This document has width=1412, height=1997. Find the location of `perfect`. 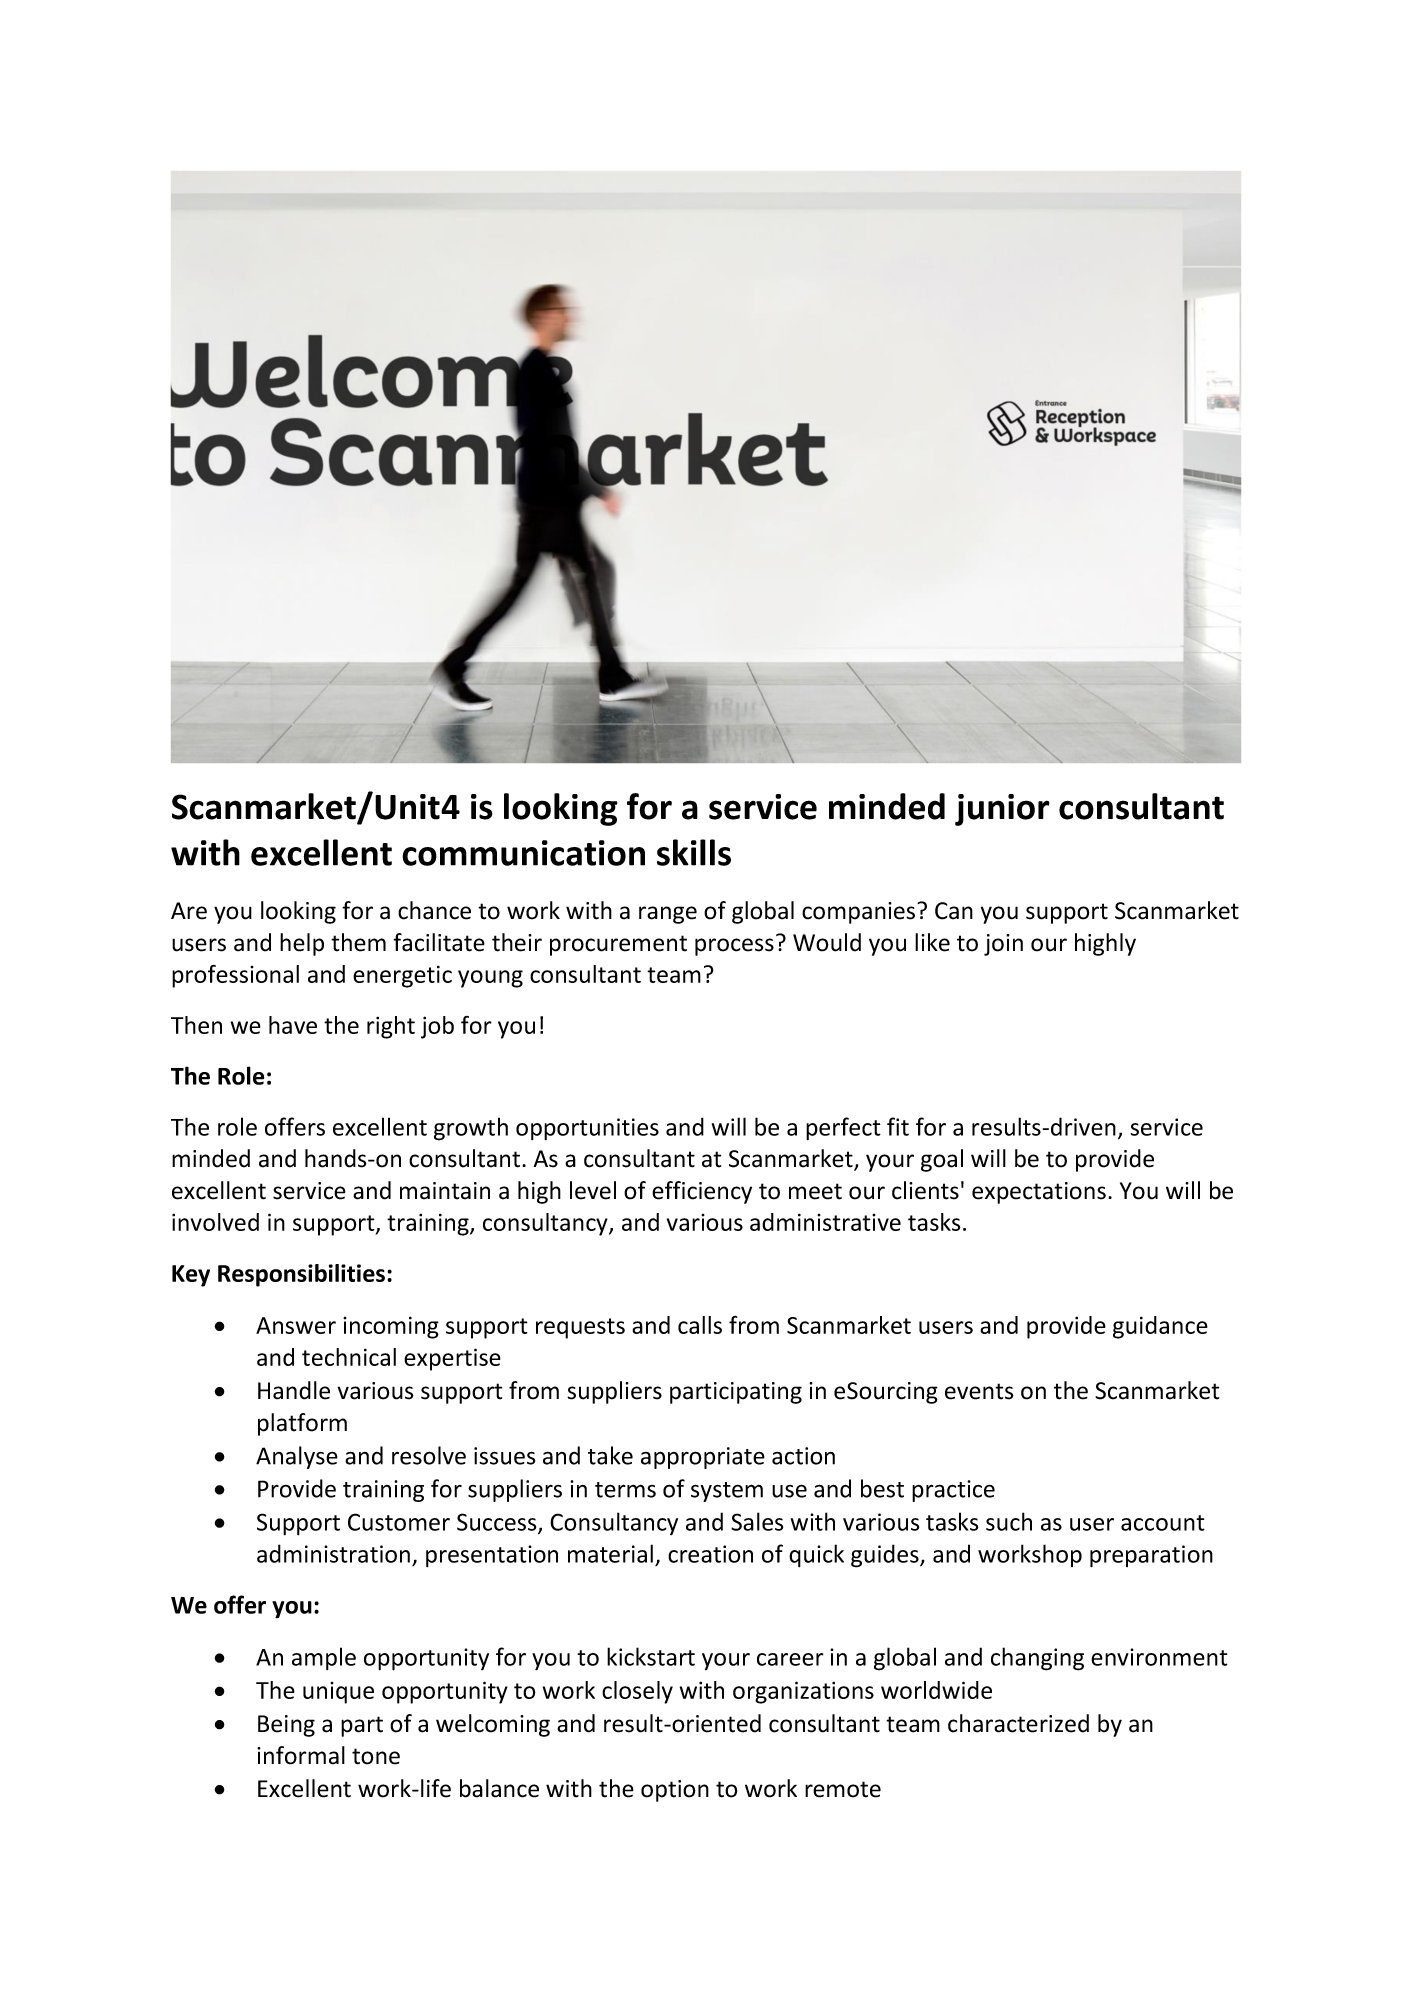

perfect is located at coordinates (843, 1128).
